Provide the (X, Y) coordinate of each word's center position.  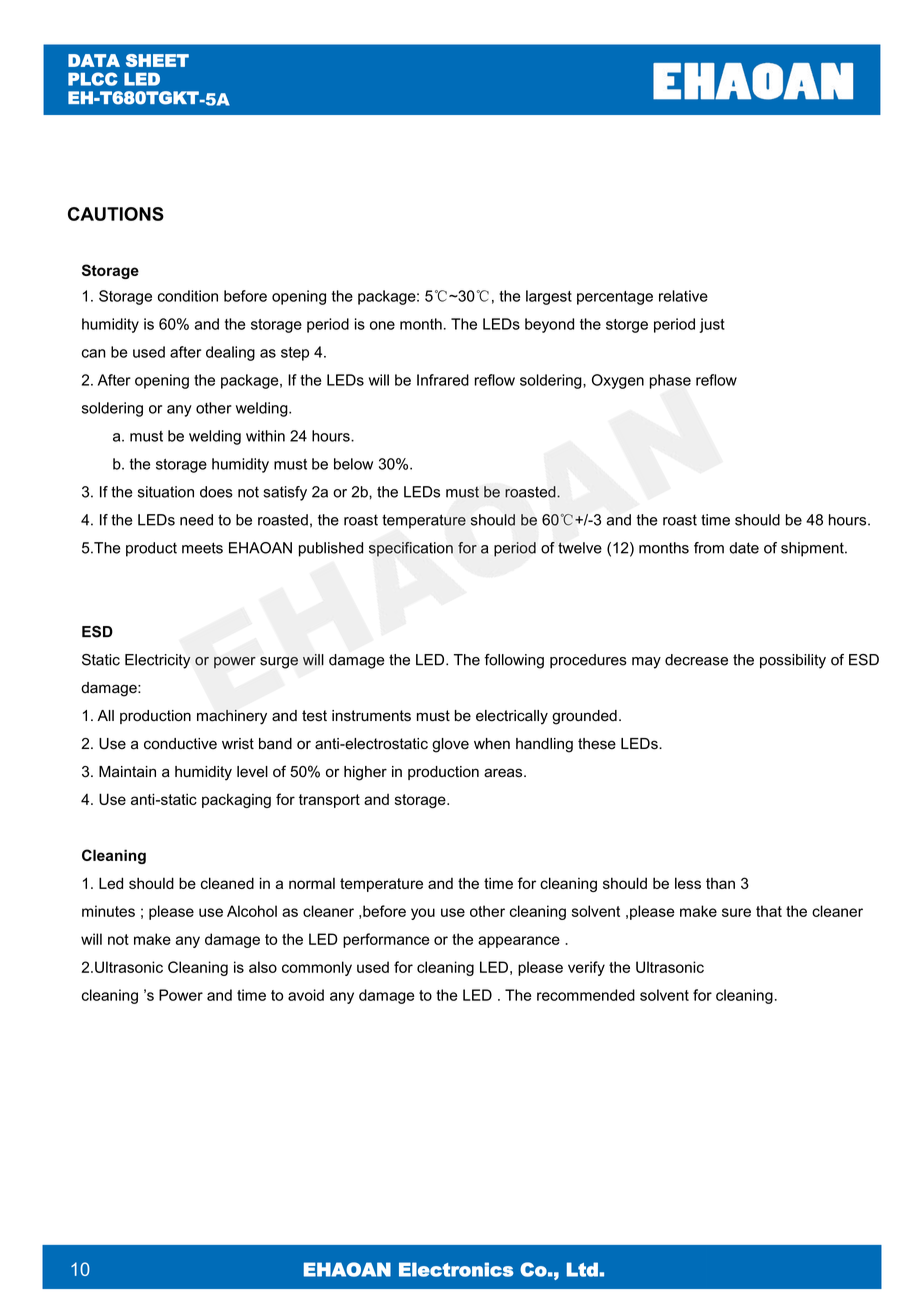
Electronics (456, 1269)
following (514, 661)
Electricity (158, 661)
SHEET (157, 60)
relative (683, 296)
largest (549, 297)
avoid (306, 995)
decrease (696, 660)
